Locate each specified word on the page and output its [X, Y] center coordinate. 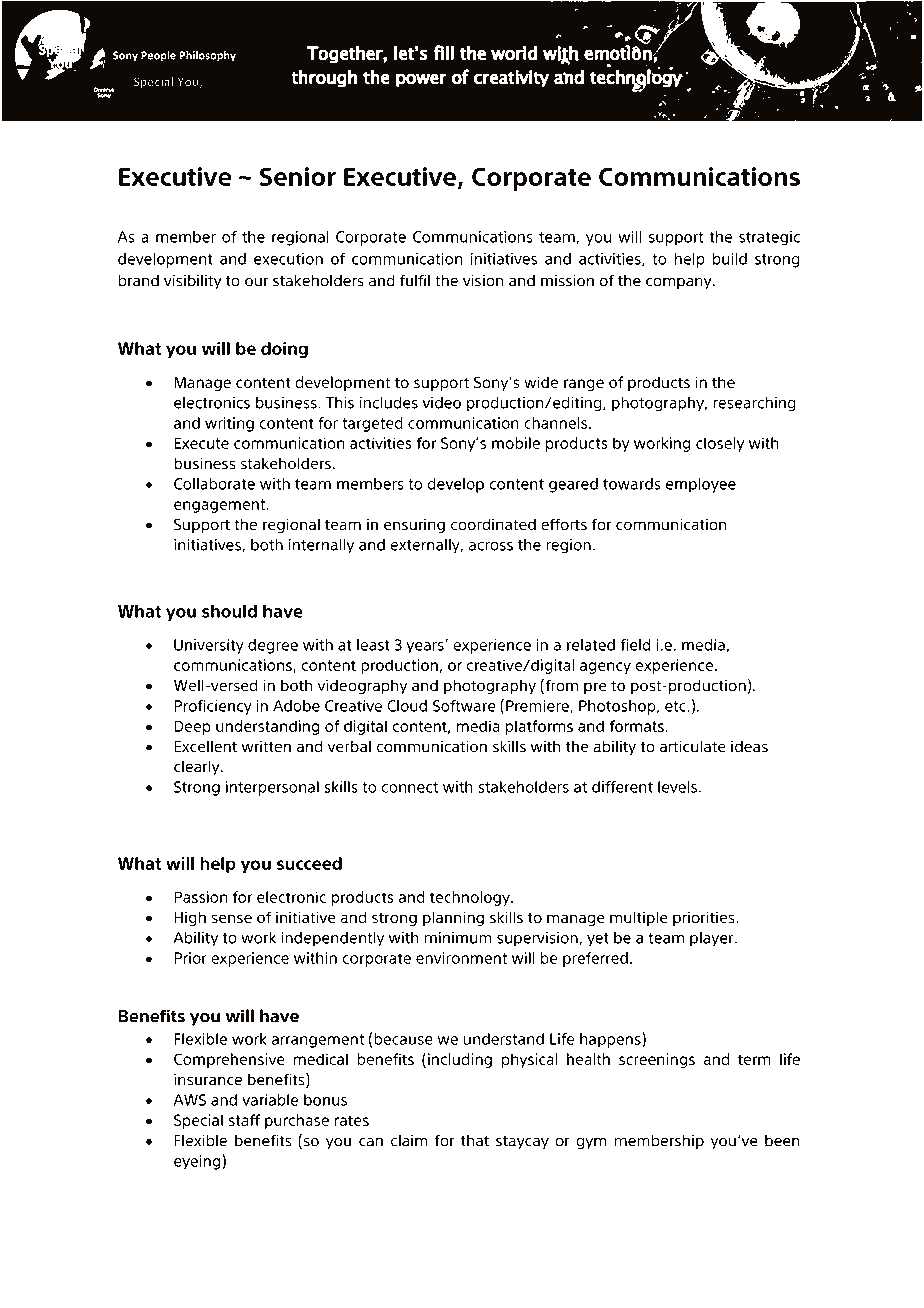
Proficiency [213, 707]
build [730, 259]
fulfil [415, 280]
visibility [193, 282]
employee [701, 485]
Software [464, 706]
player [713, 939]
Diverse [180, 98]
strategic [769, 238]
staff [244, 1120]
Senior [298, 176]
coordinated [493, 524]
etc [676, 706]
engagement [220, 506]
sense [232, 919]
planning [453, 918]
